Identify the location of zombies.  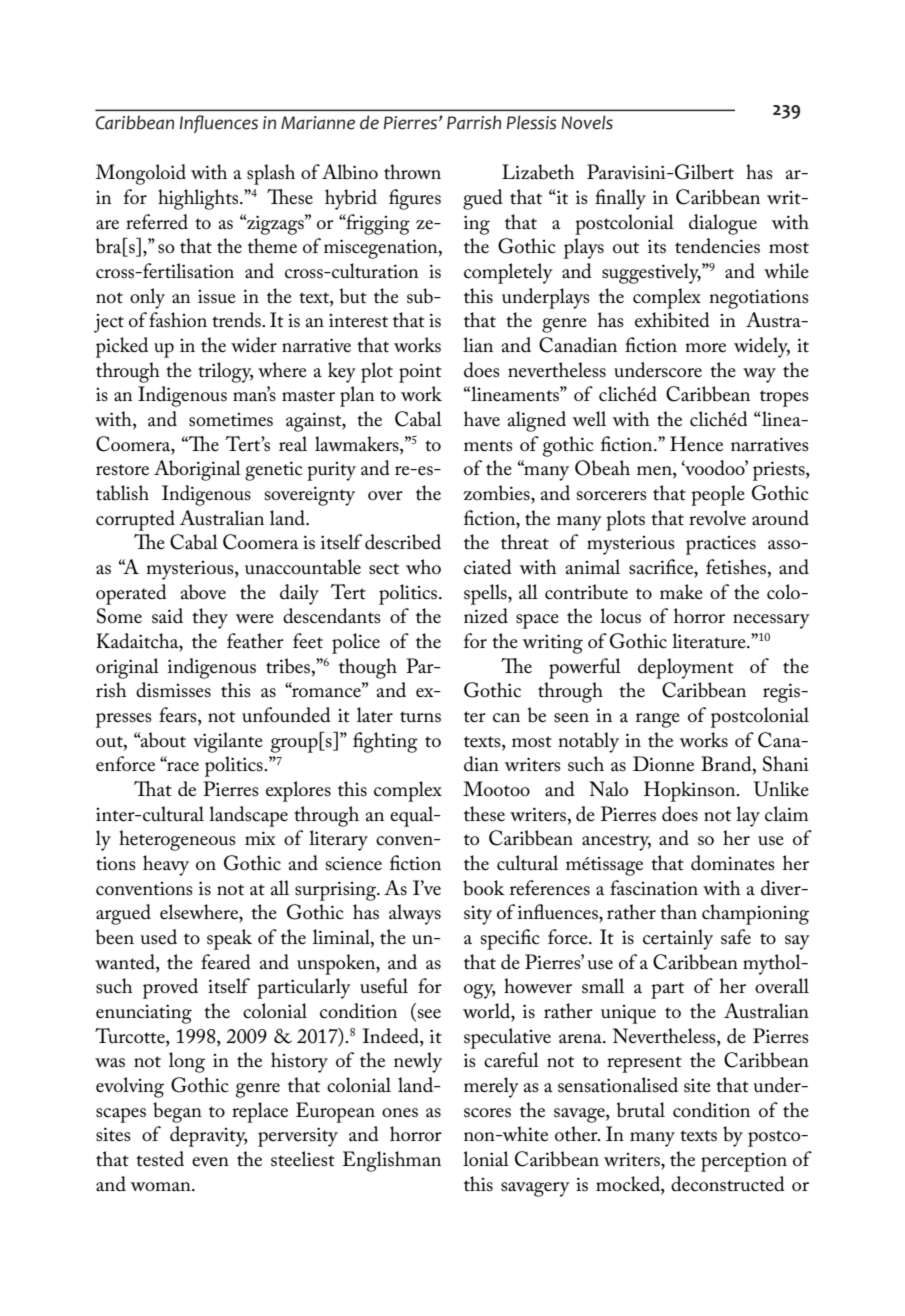
(497, 493).
